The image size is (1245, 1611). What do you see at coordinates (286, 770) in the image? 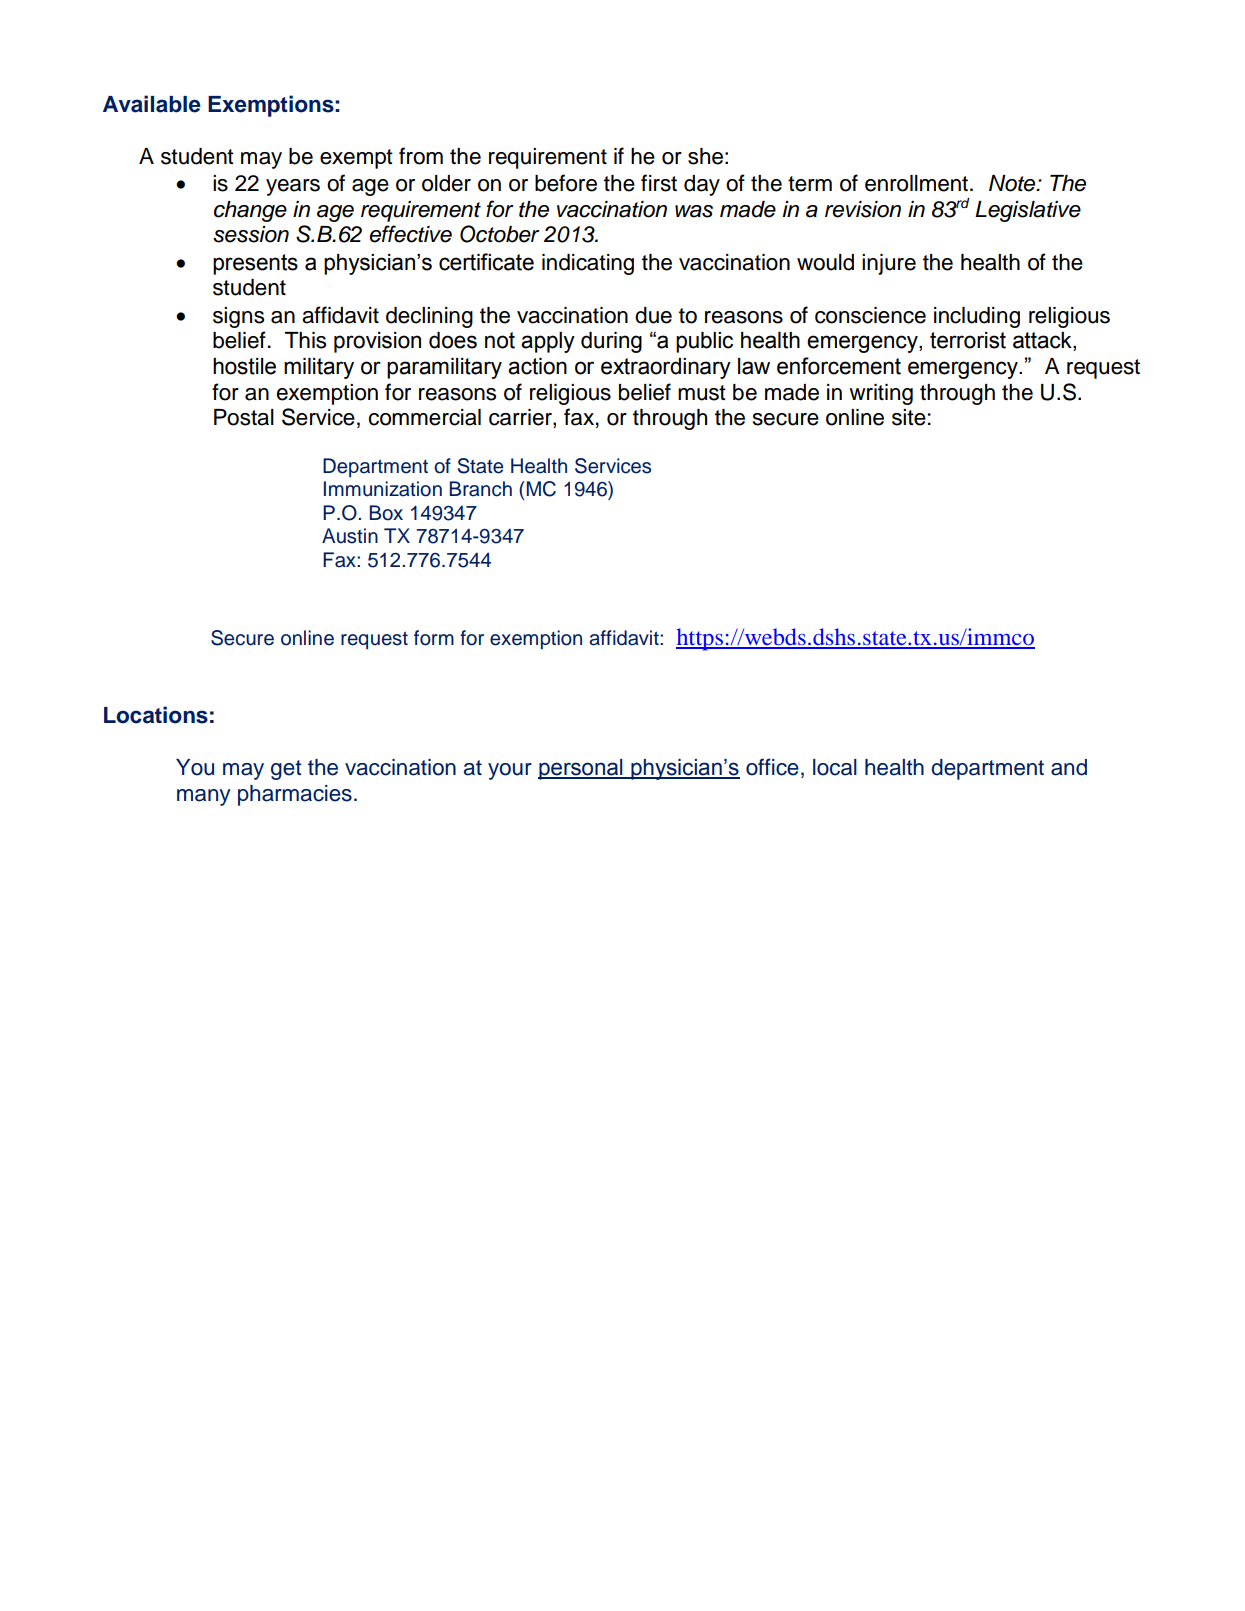
I see `get` at bounding box center [286, 770].
